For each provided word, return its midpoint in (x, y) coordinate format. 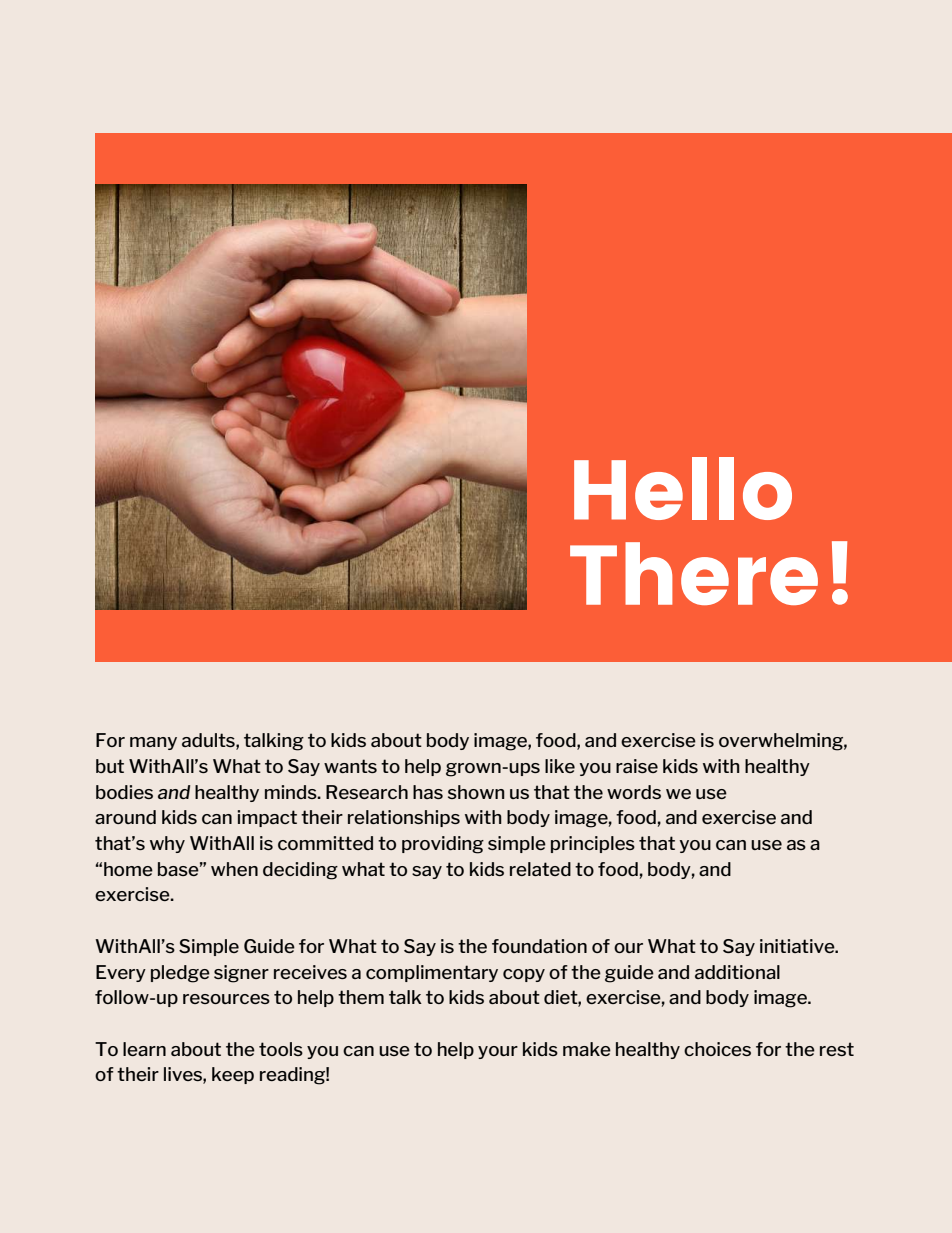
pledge (180, 974)
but (110, 766)
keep (233, 1075)
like (560, 766)
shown (476, 792)
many (153, 743)
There (694, 573)
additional (737, 972)
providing (443, 845)
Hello (683, 488)
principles (593, 844)
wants (350, 766)
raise (637, 766)
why (167, 844)
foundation (539, 946)
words (634, 792)
